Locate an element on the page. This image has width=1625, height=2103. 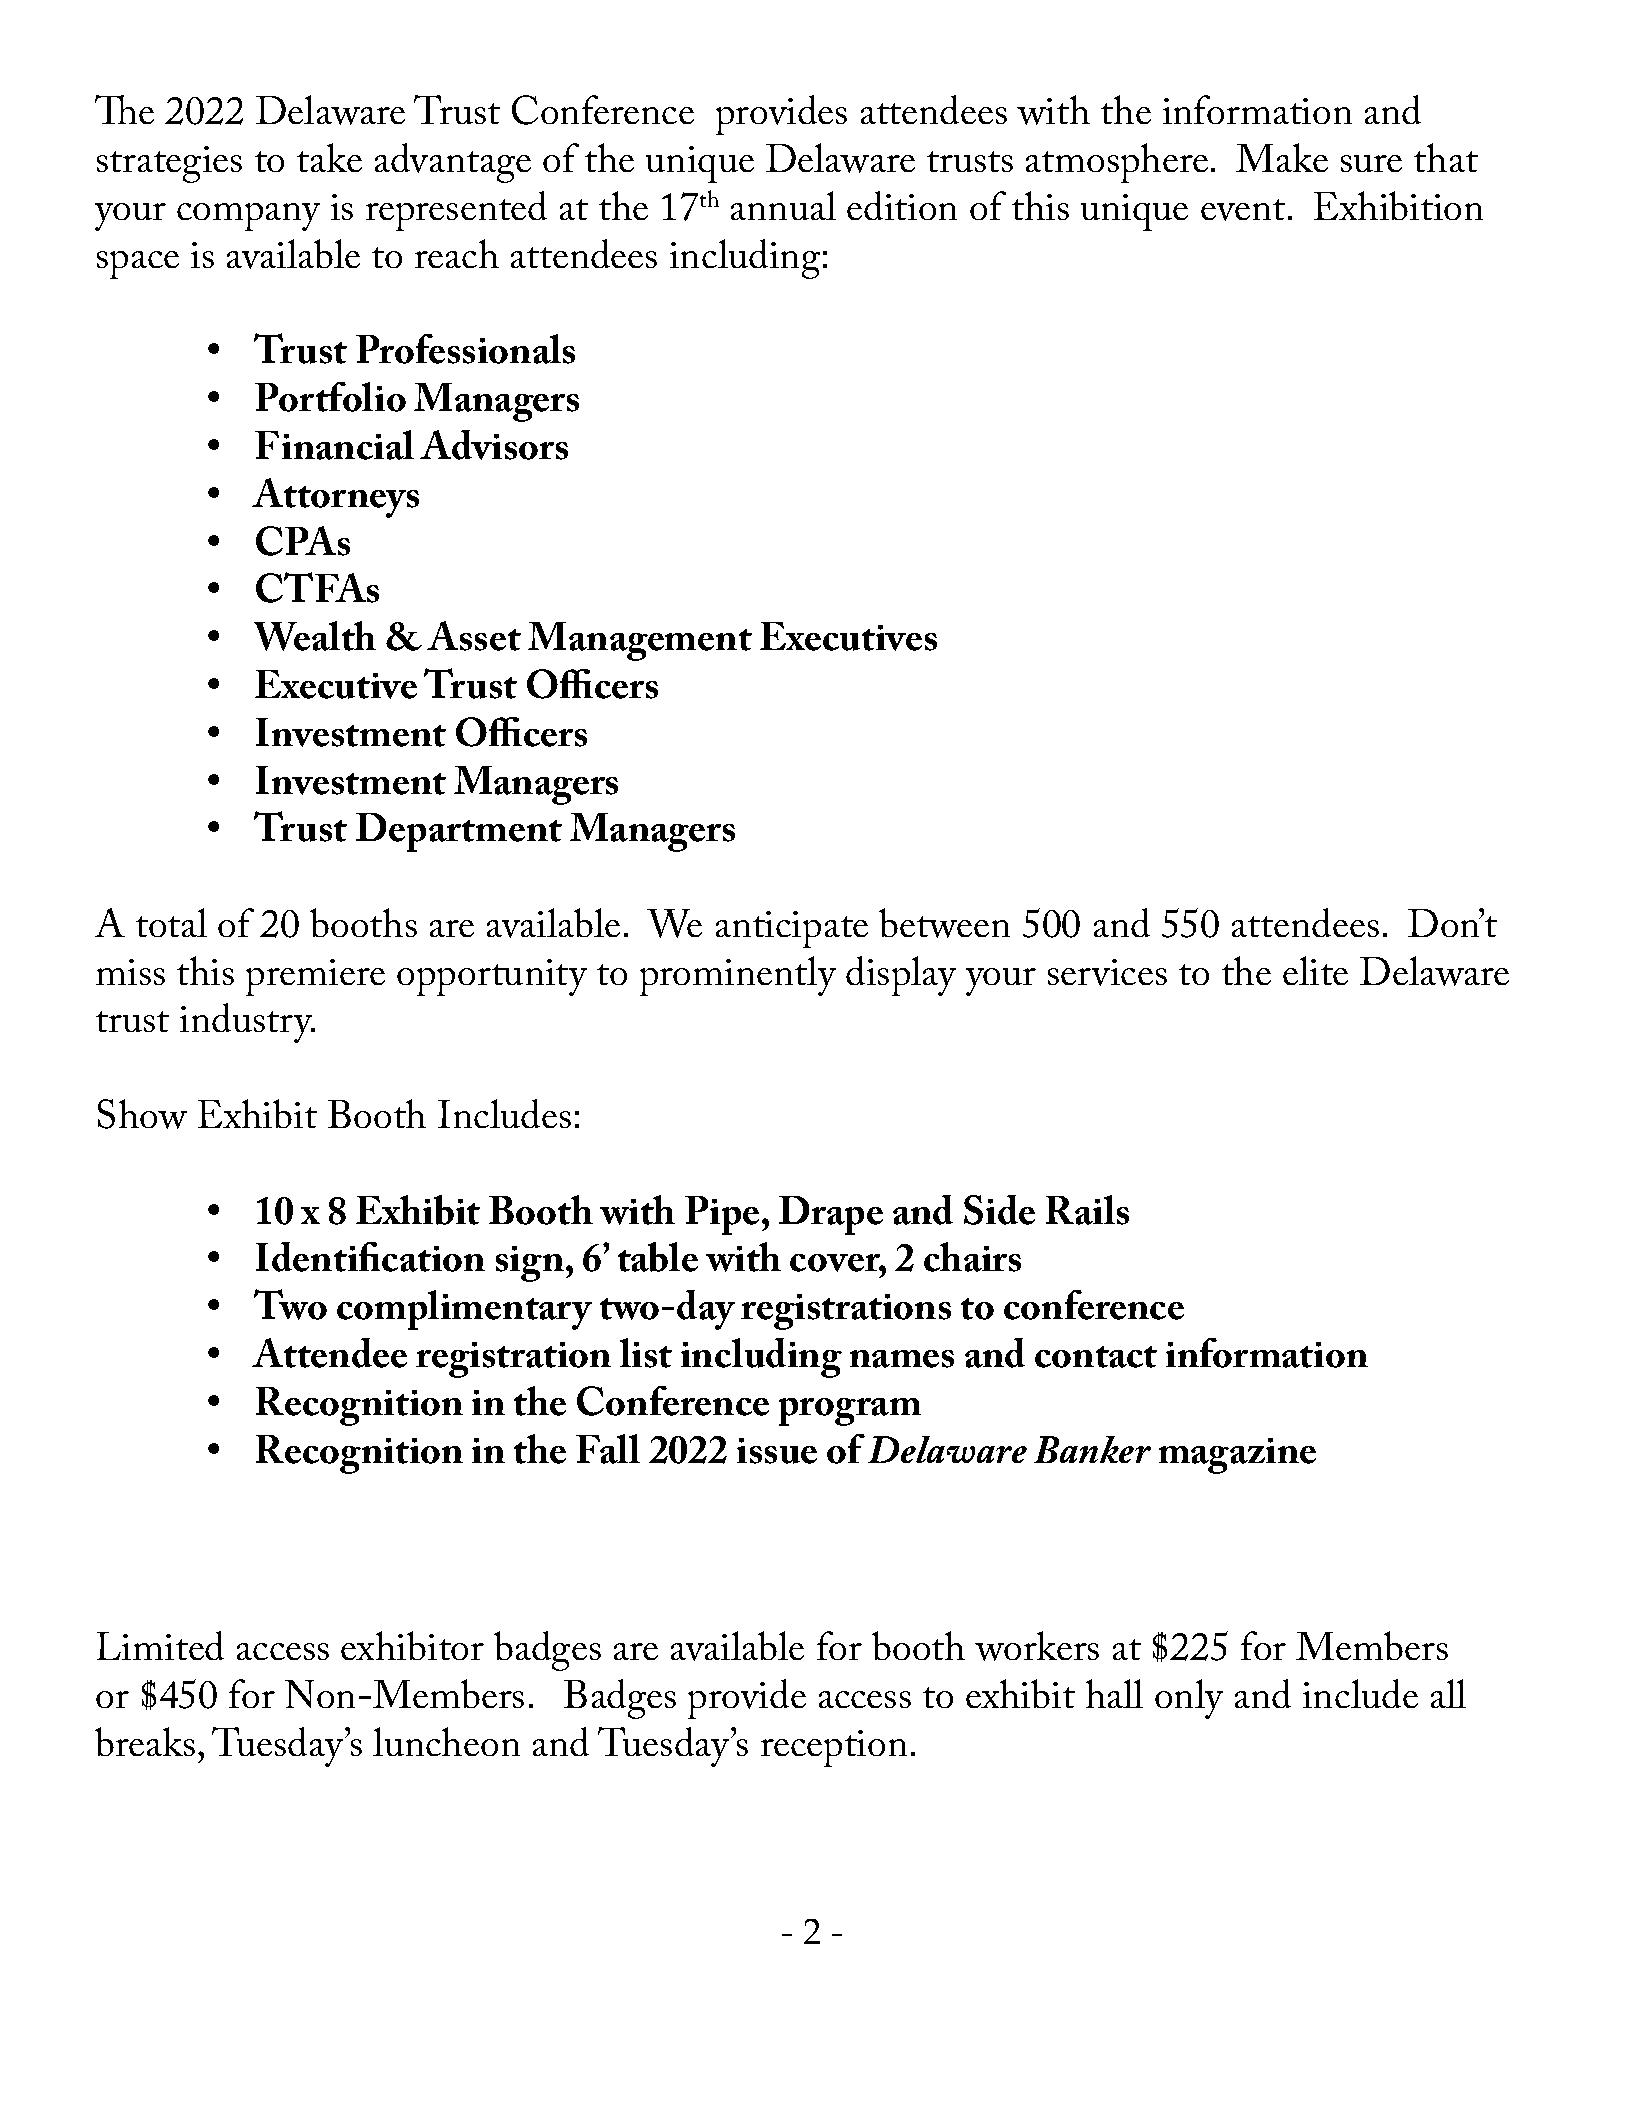
Limited is located at coordinates (160, 1645).
